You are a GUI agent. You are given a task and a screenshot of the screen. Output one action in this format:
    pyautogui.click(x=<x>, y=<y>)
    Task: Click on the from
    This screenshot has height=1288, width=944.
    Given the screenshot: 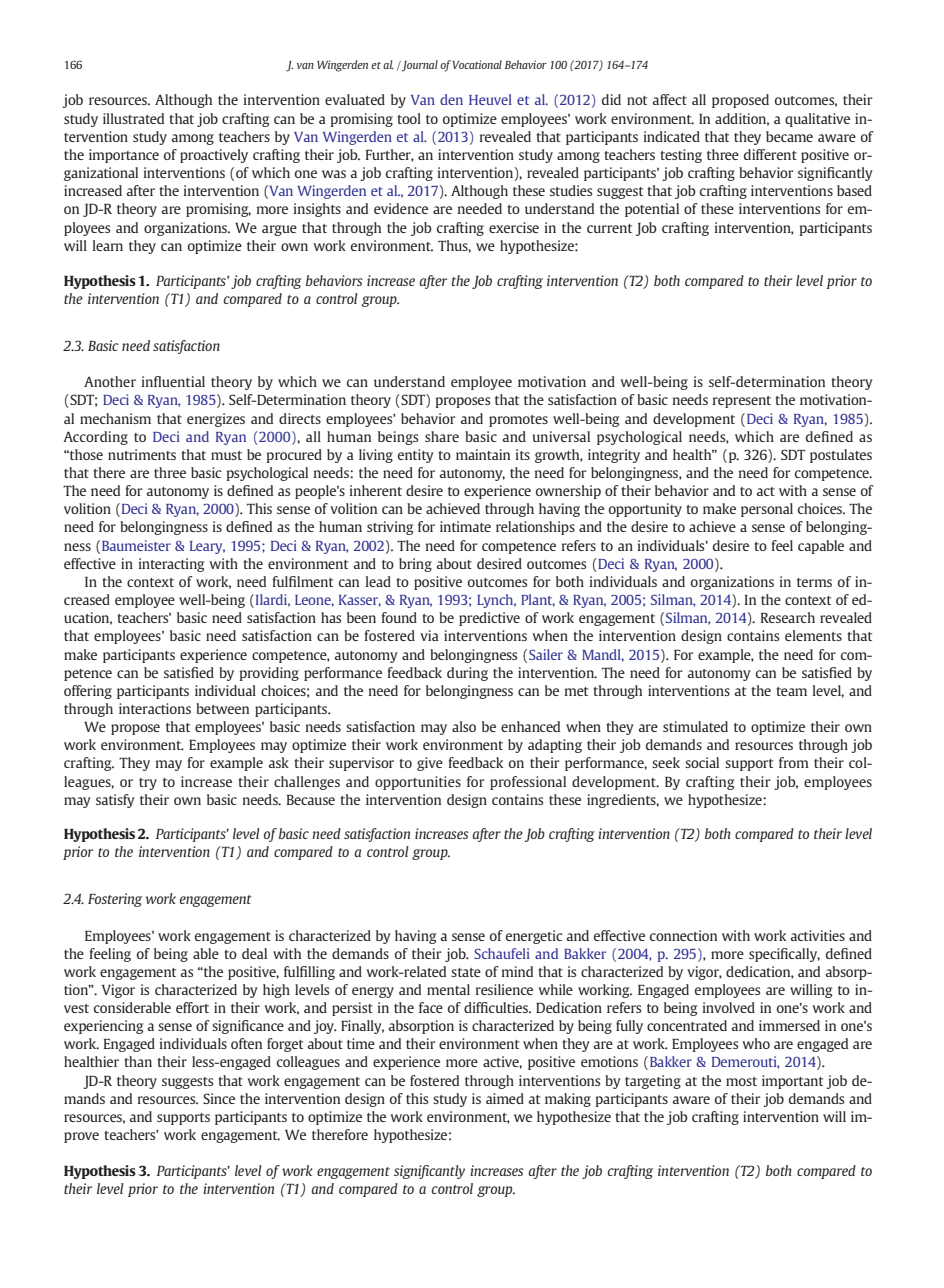 What is the action you would take?
    pyautogui.click(x=794, y=762)
